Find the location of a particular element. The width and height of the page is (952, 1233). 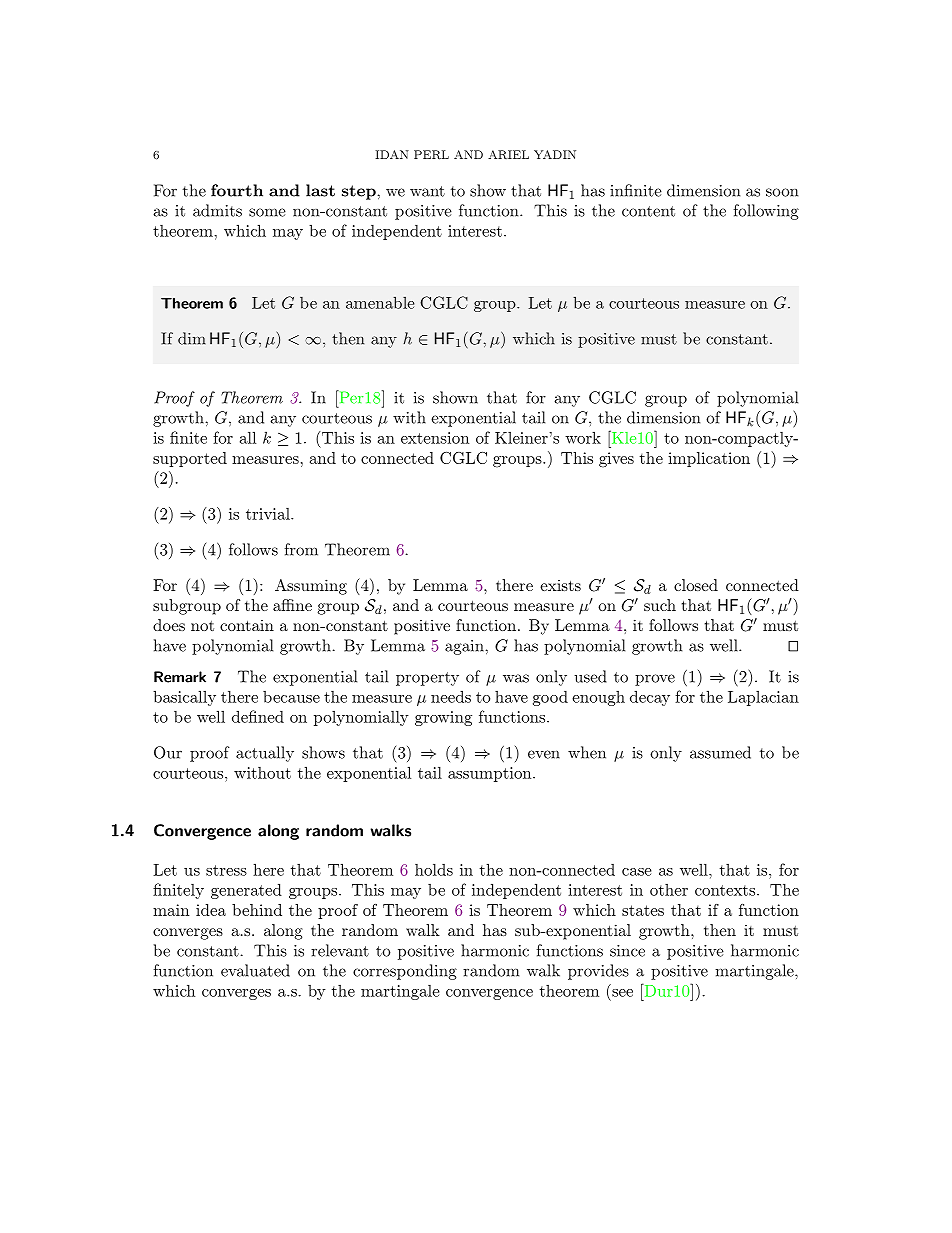

ARIEL is located at coordinates (508, 154).
